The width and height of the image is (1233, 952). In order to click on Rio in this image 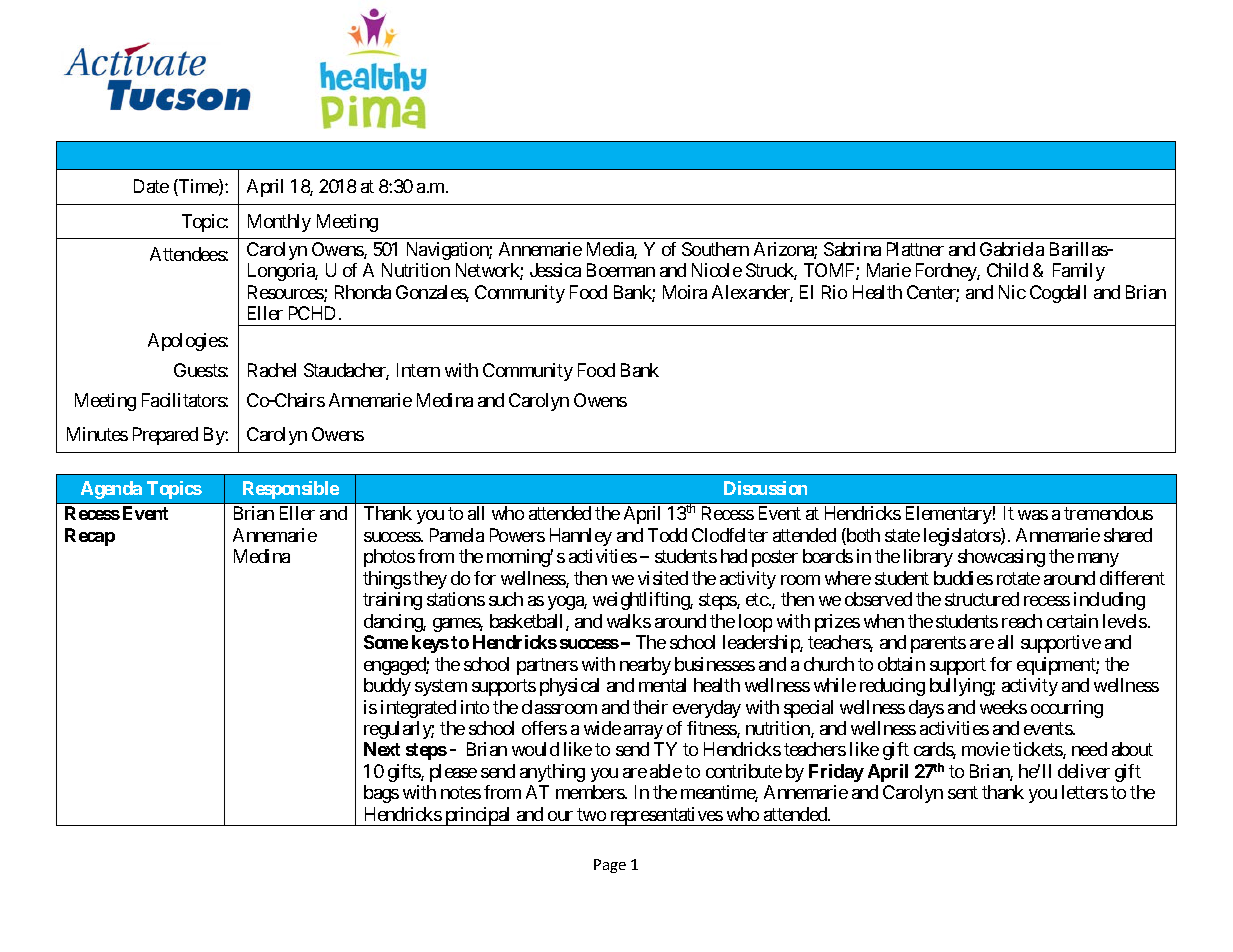, I will do `click(834, 292)`.
